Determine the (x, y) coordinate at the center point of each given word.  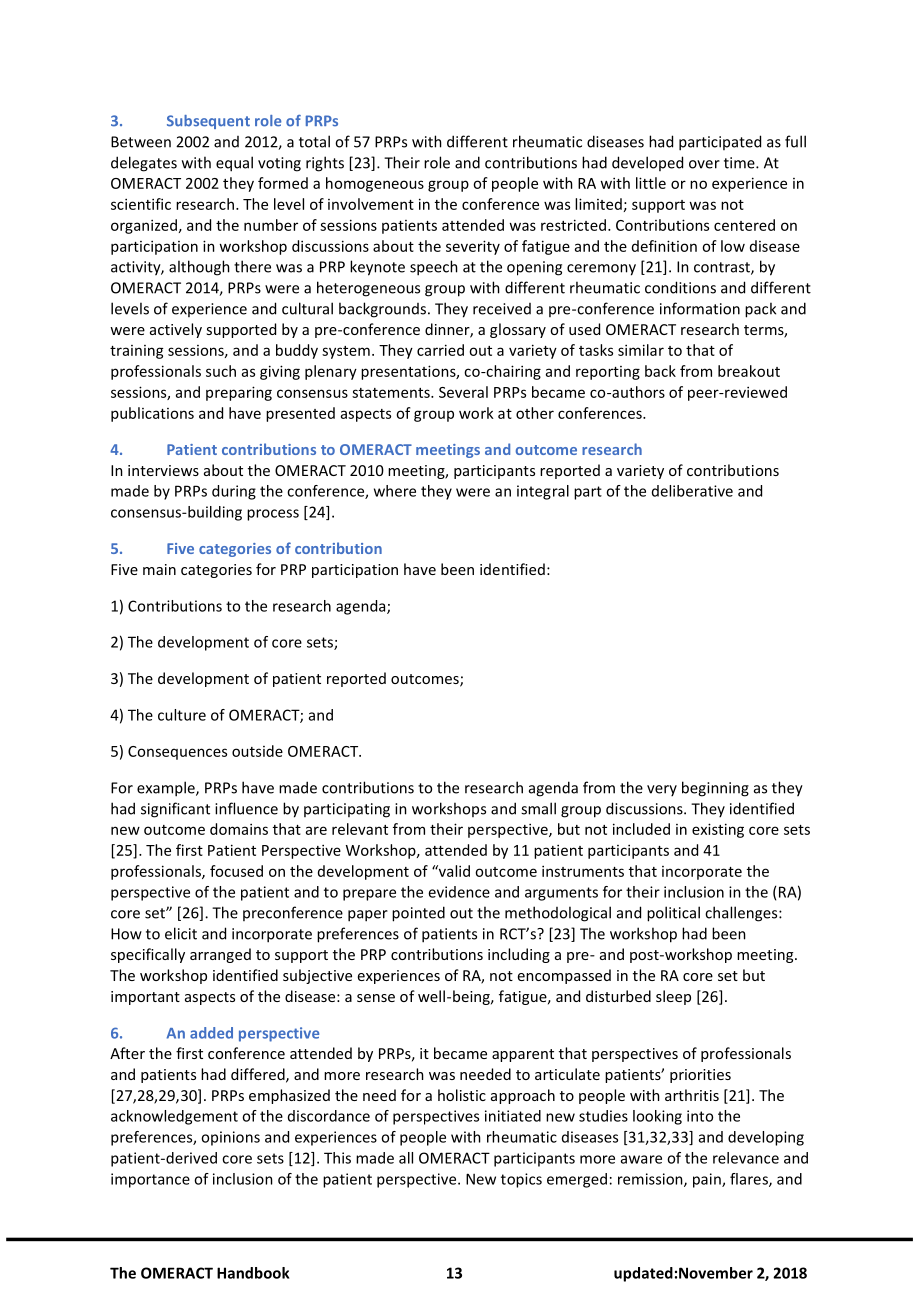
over (704, 164)
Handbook (253, 1273)
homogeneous (375, 184)
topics (521, 1180)
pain (708, 1180)
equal (234, 164)
